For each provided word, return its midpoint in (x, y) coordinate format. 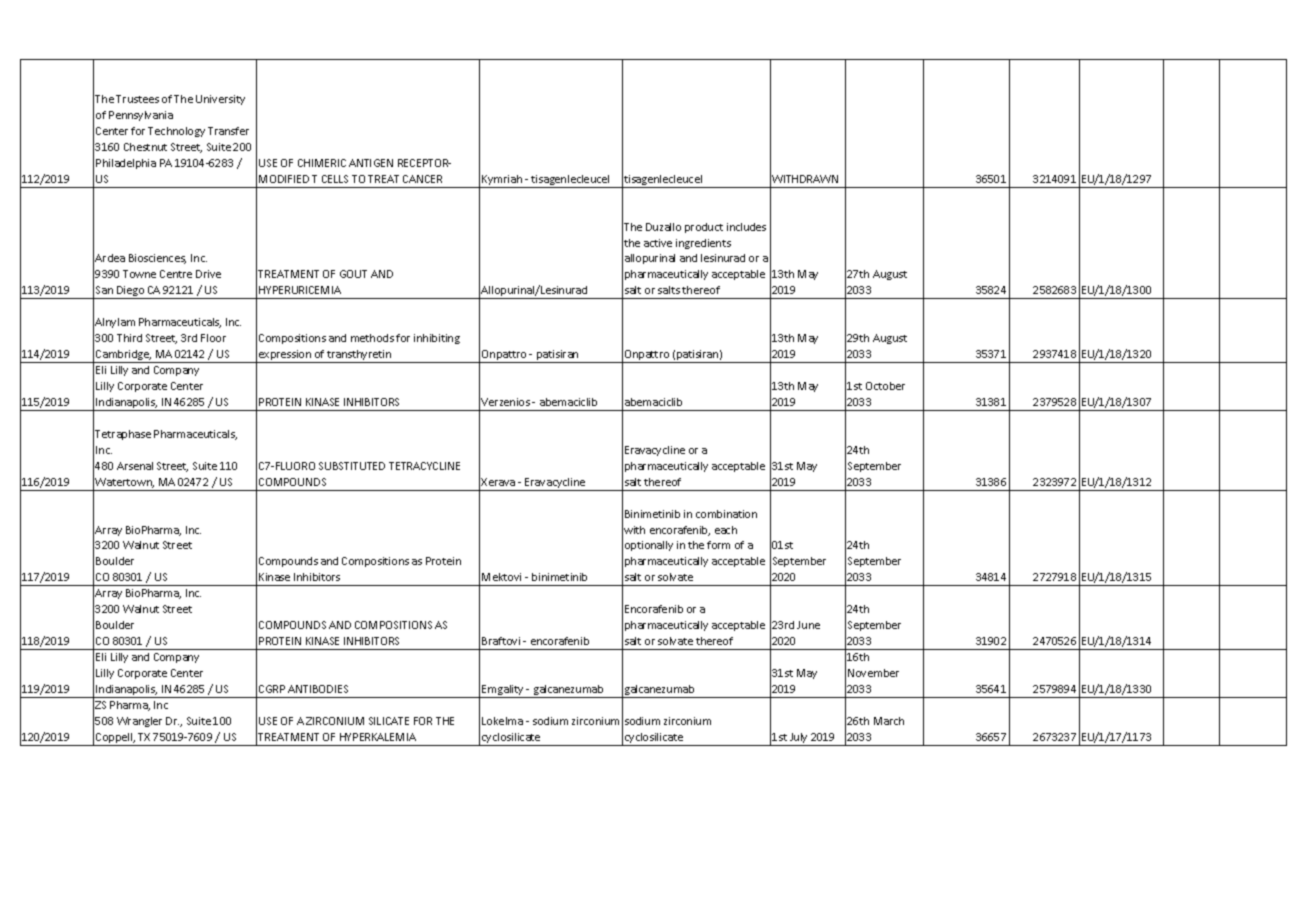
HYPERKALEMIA (378, 737)
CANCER (422, 179)
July (799, 739)
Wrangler (139, 722)
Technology (176, 132)
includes (746, 227)
